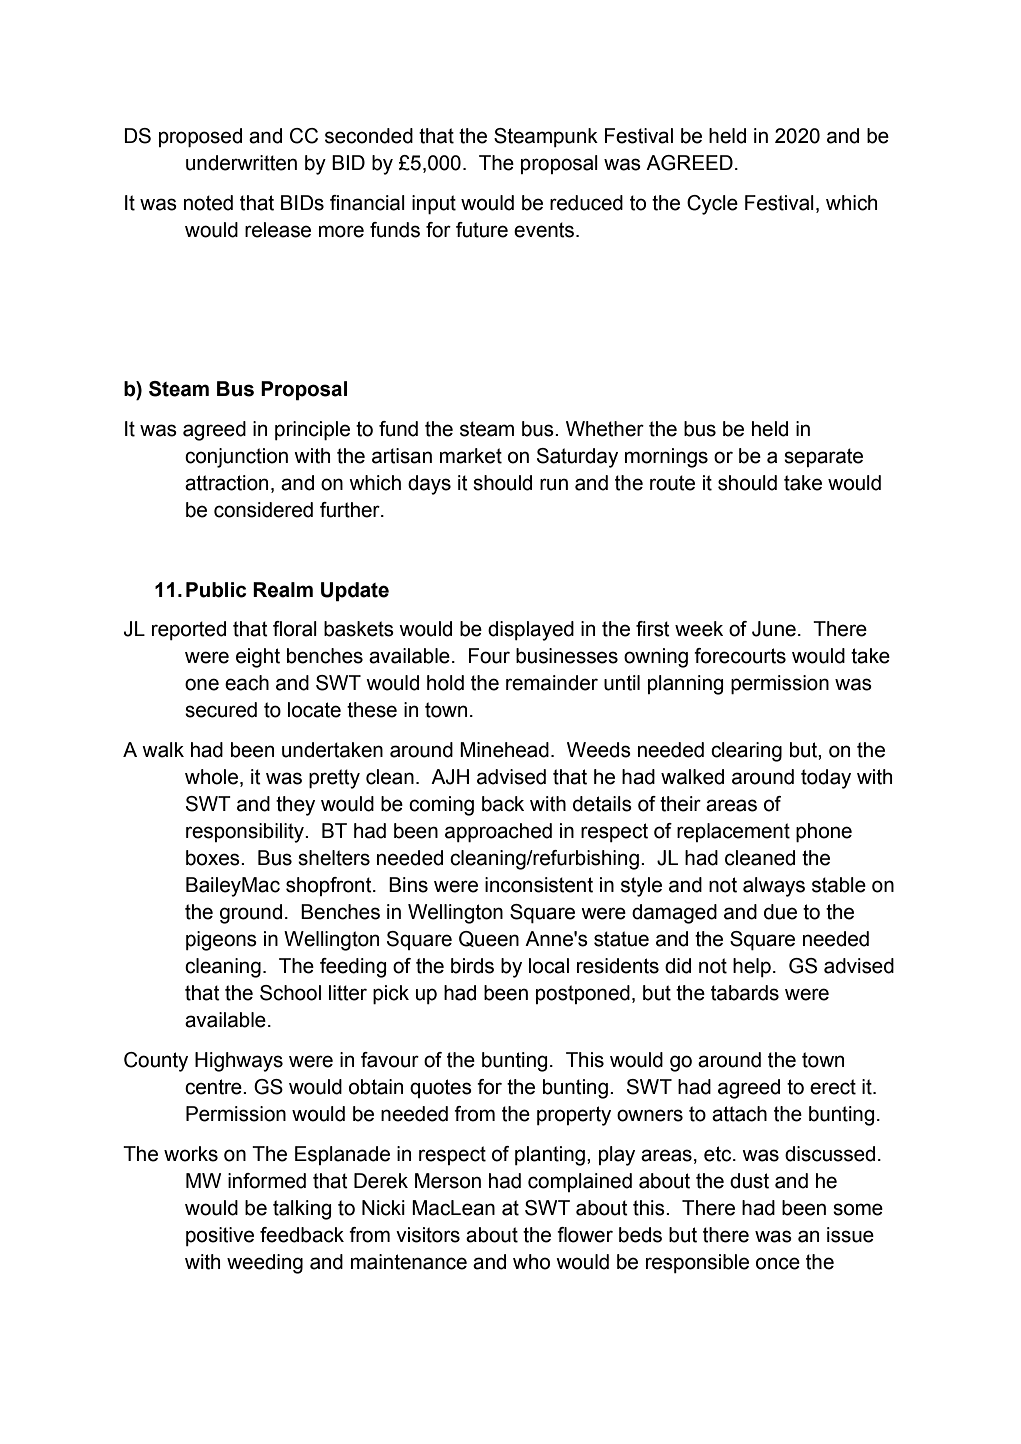 Image resolution: width=1021 pixels, height=1444 pixels. What do you see at coordinates (712, 205) in the document?
I see `Cycle` at bounding box center [712, 205].
